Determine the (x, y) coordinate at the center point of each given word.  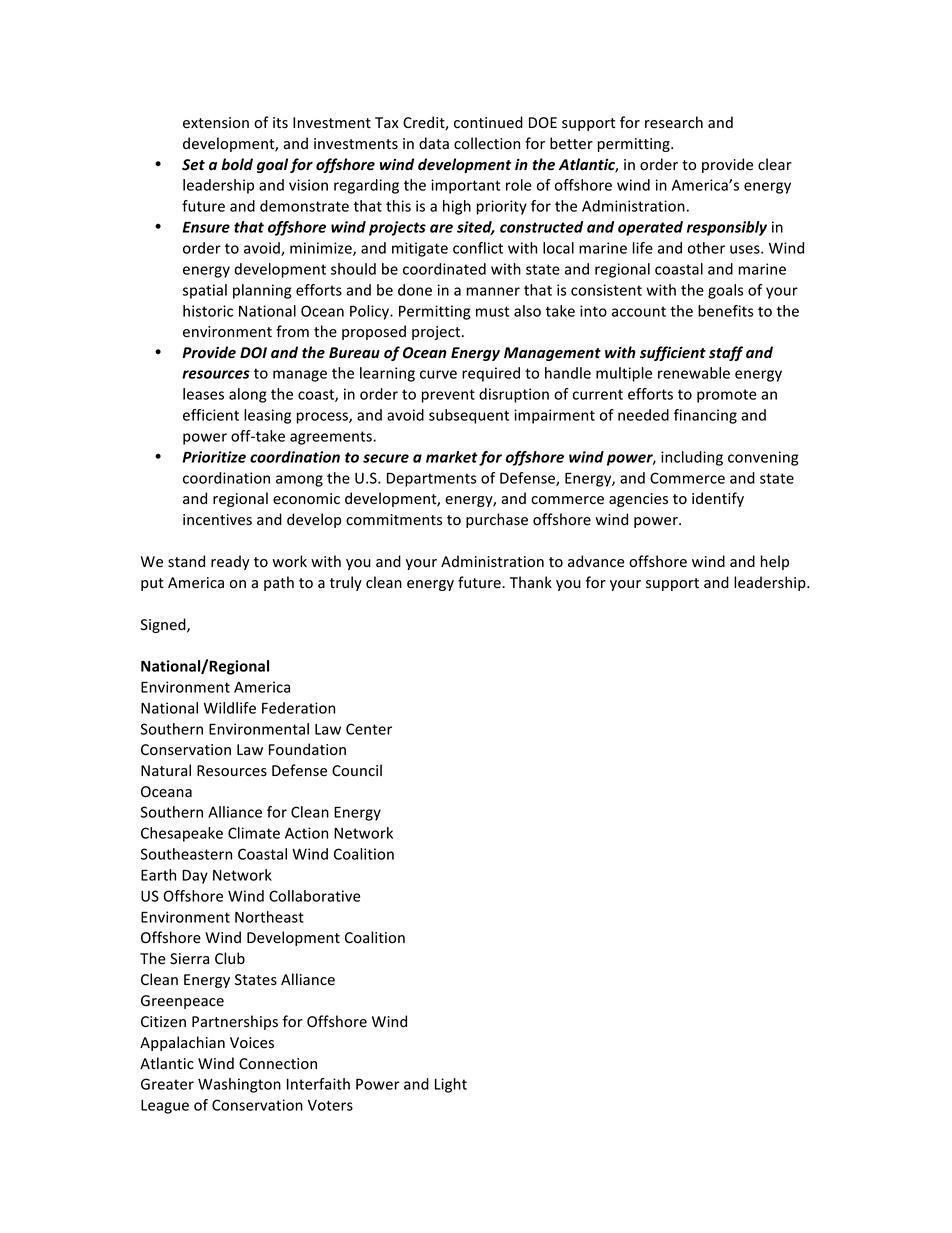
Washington (239, 1085)
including (692, 458)
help (775, 562)
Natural (166, 770)
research (674, 122)
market (452, 457)
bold (237, 164)
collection (487, 143)
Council (357, 770)
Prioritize (214, 457)
